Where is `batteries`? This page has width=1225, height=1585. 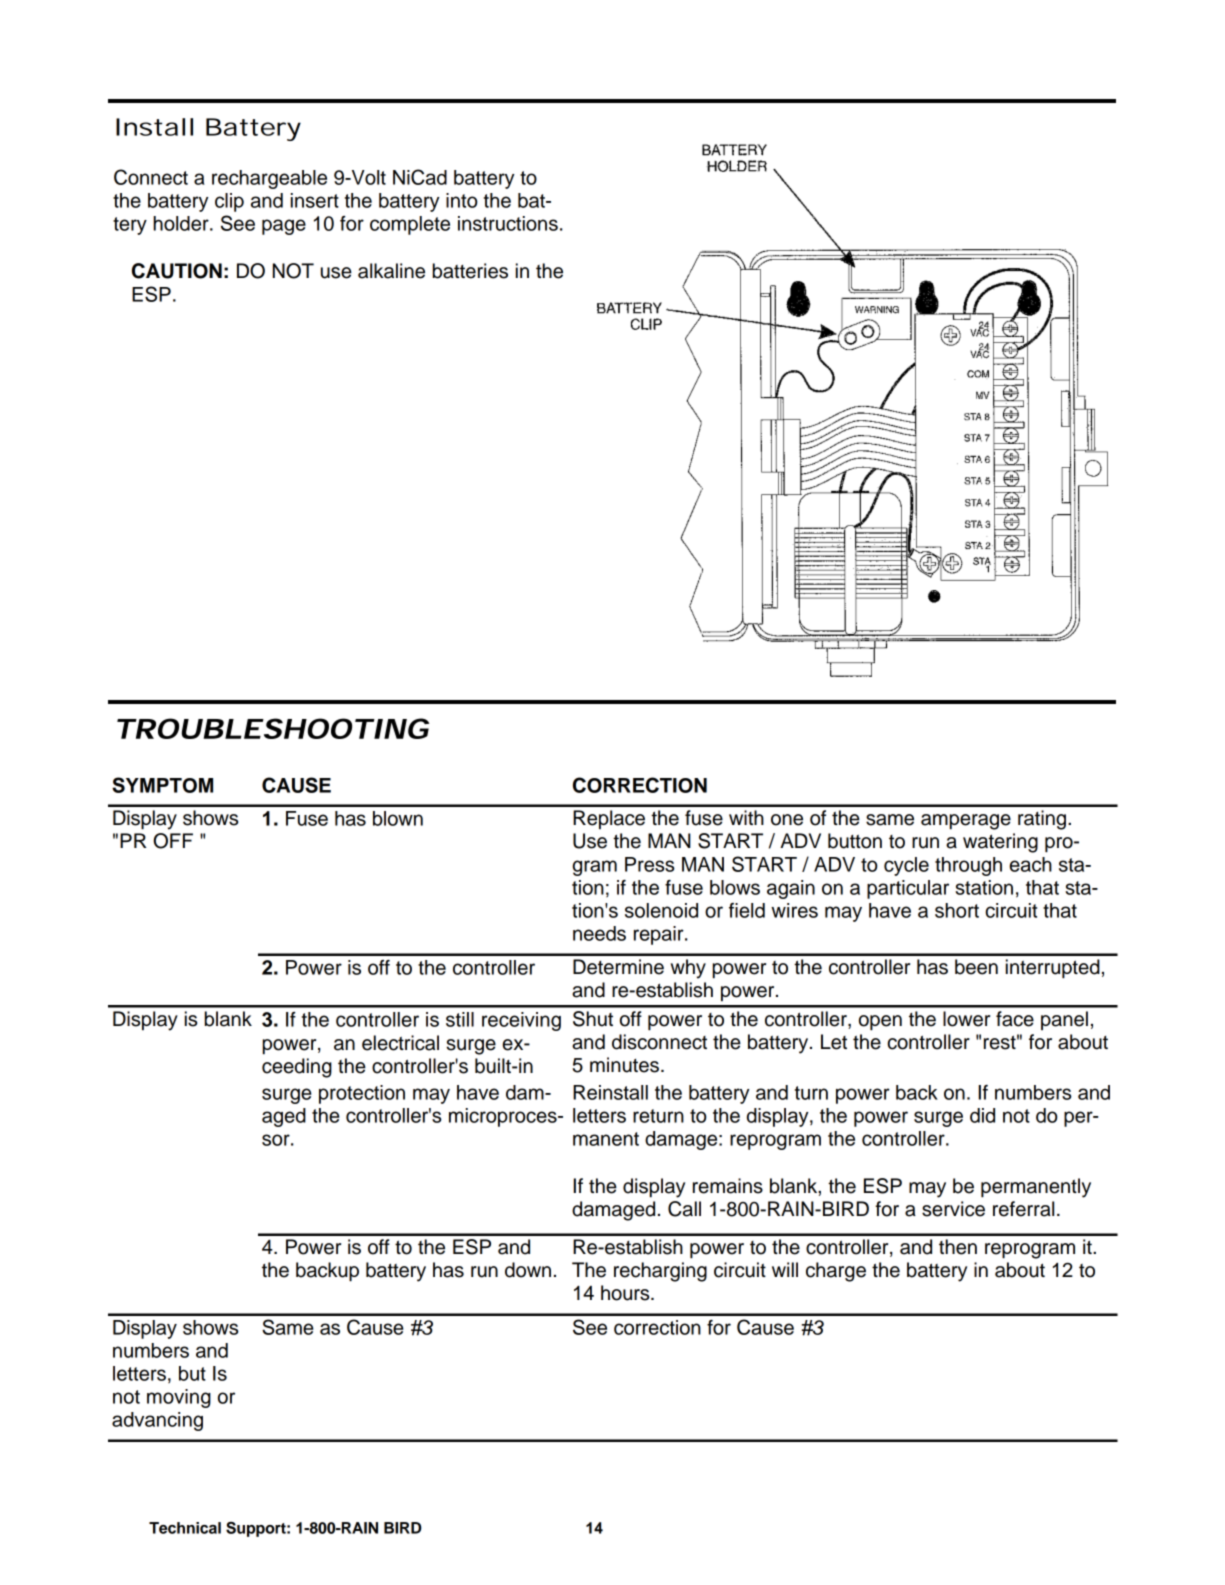 batteries is located at coordinates (470, 271).
